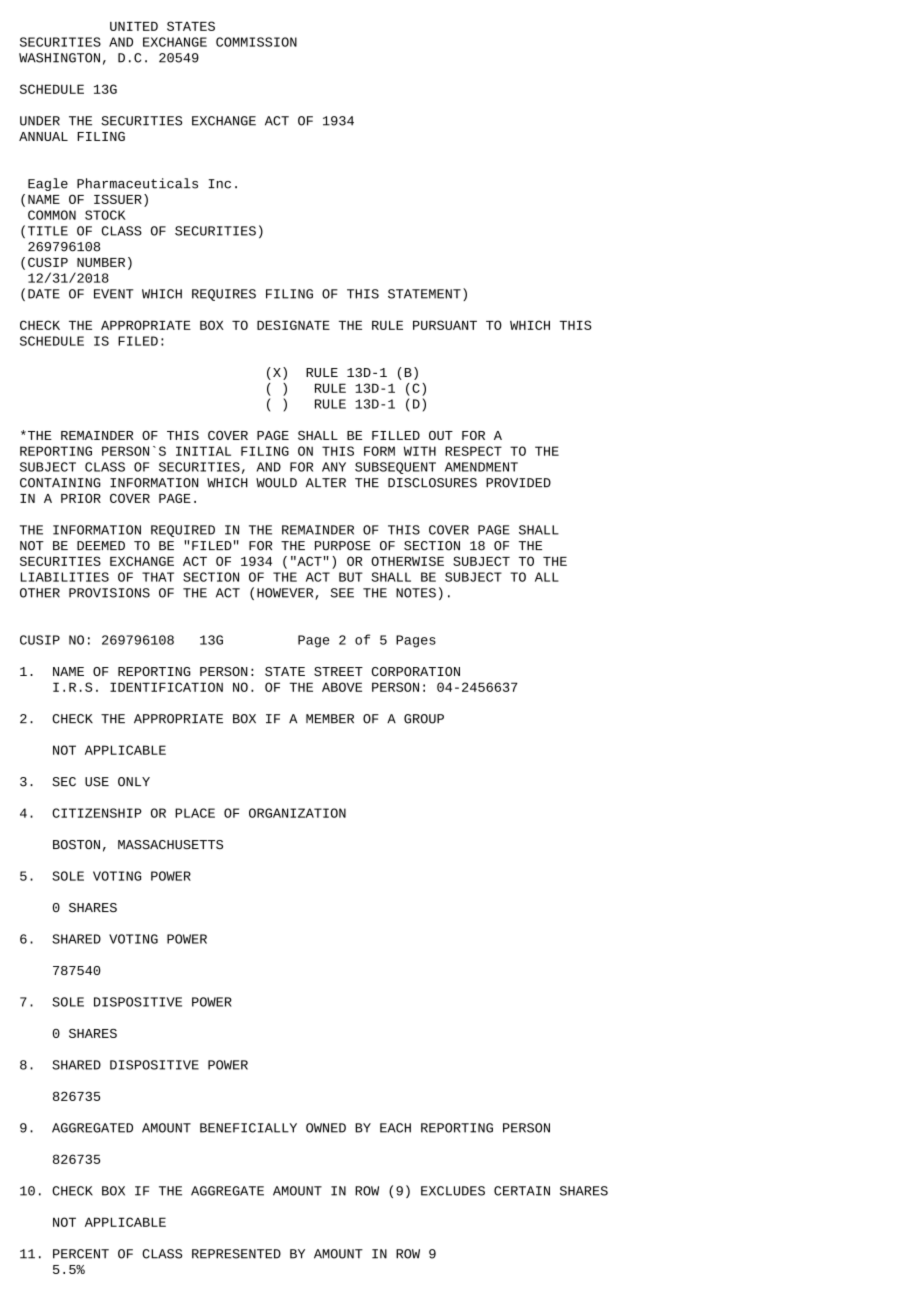 This screenshot has height=1308, width=924. Describe the element at coordinates (297, 813) in the screenshot. I see `ORGANIZATION` at that location.
